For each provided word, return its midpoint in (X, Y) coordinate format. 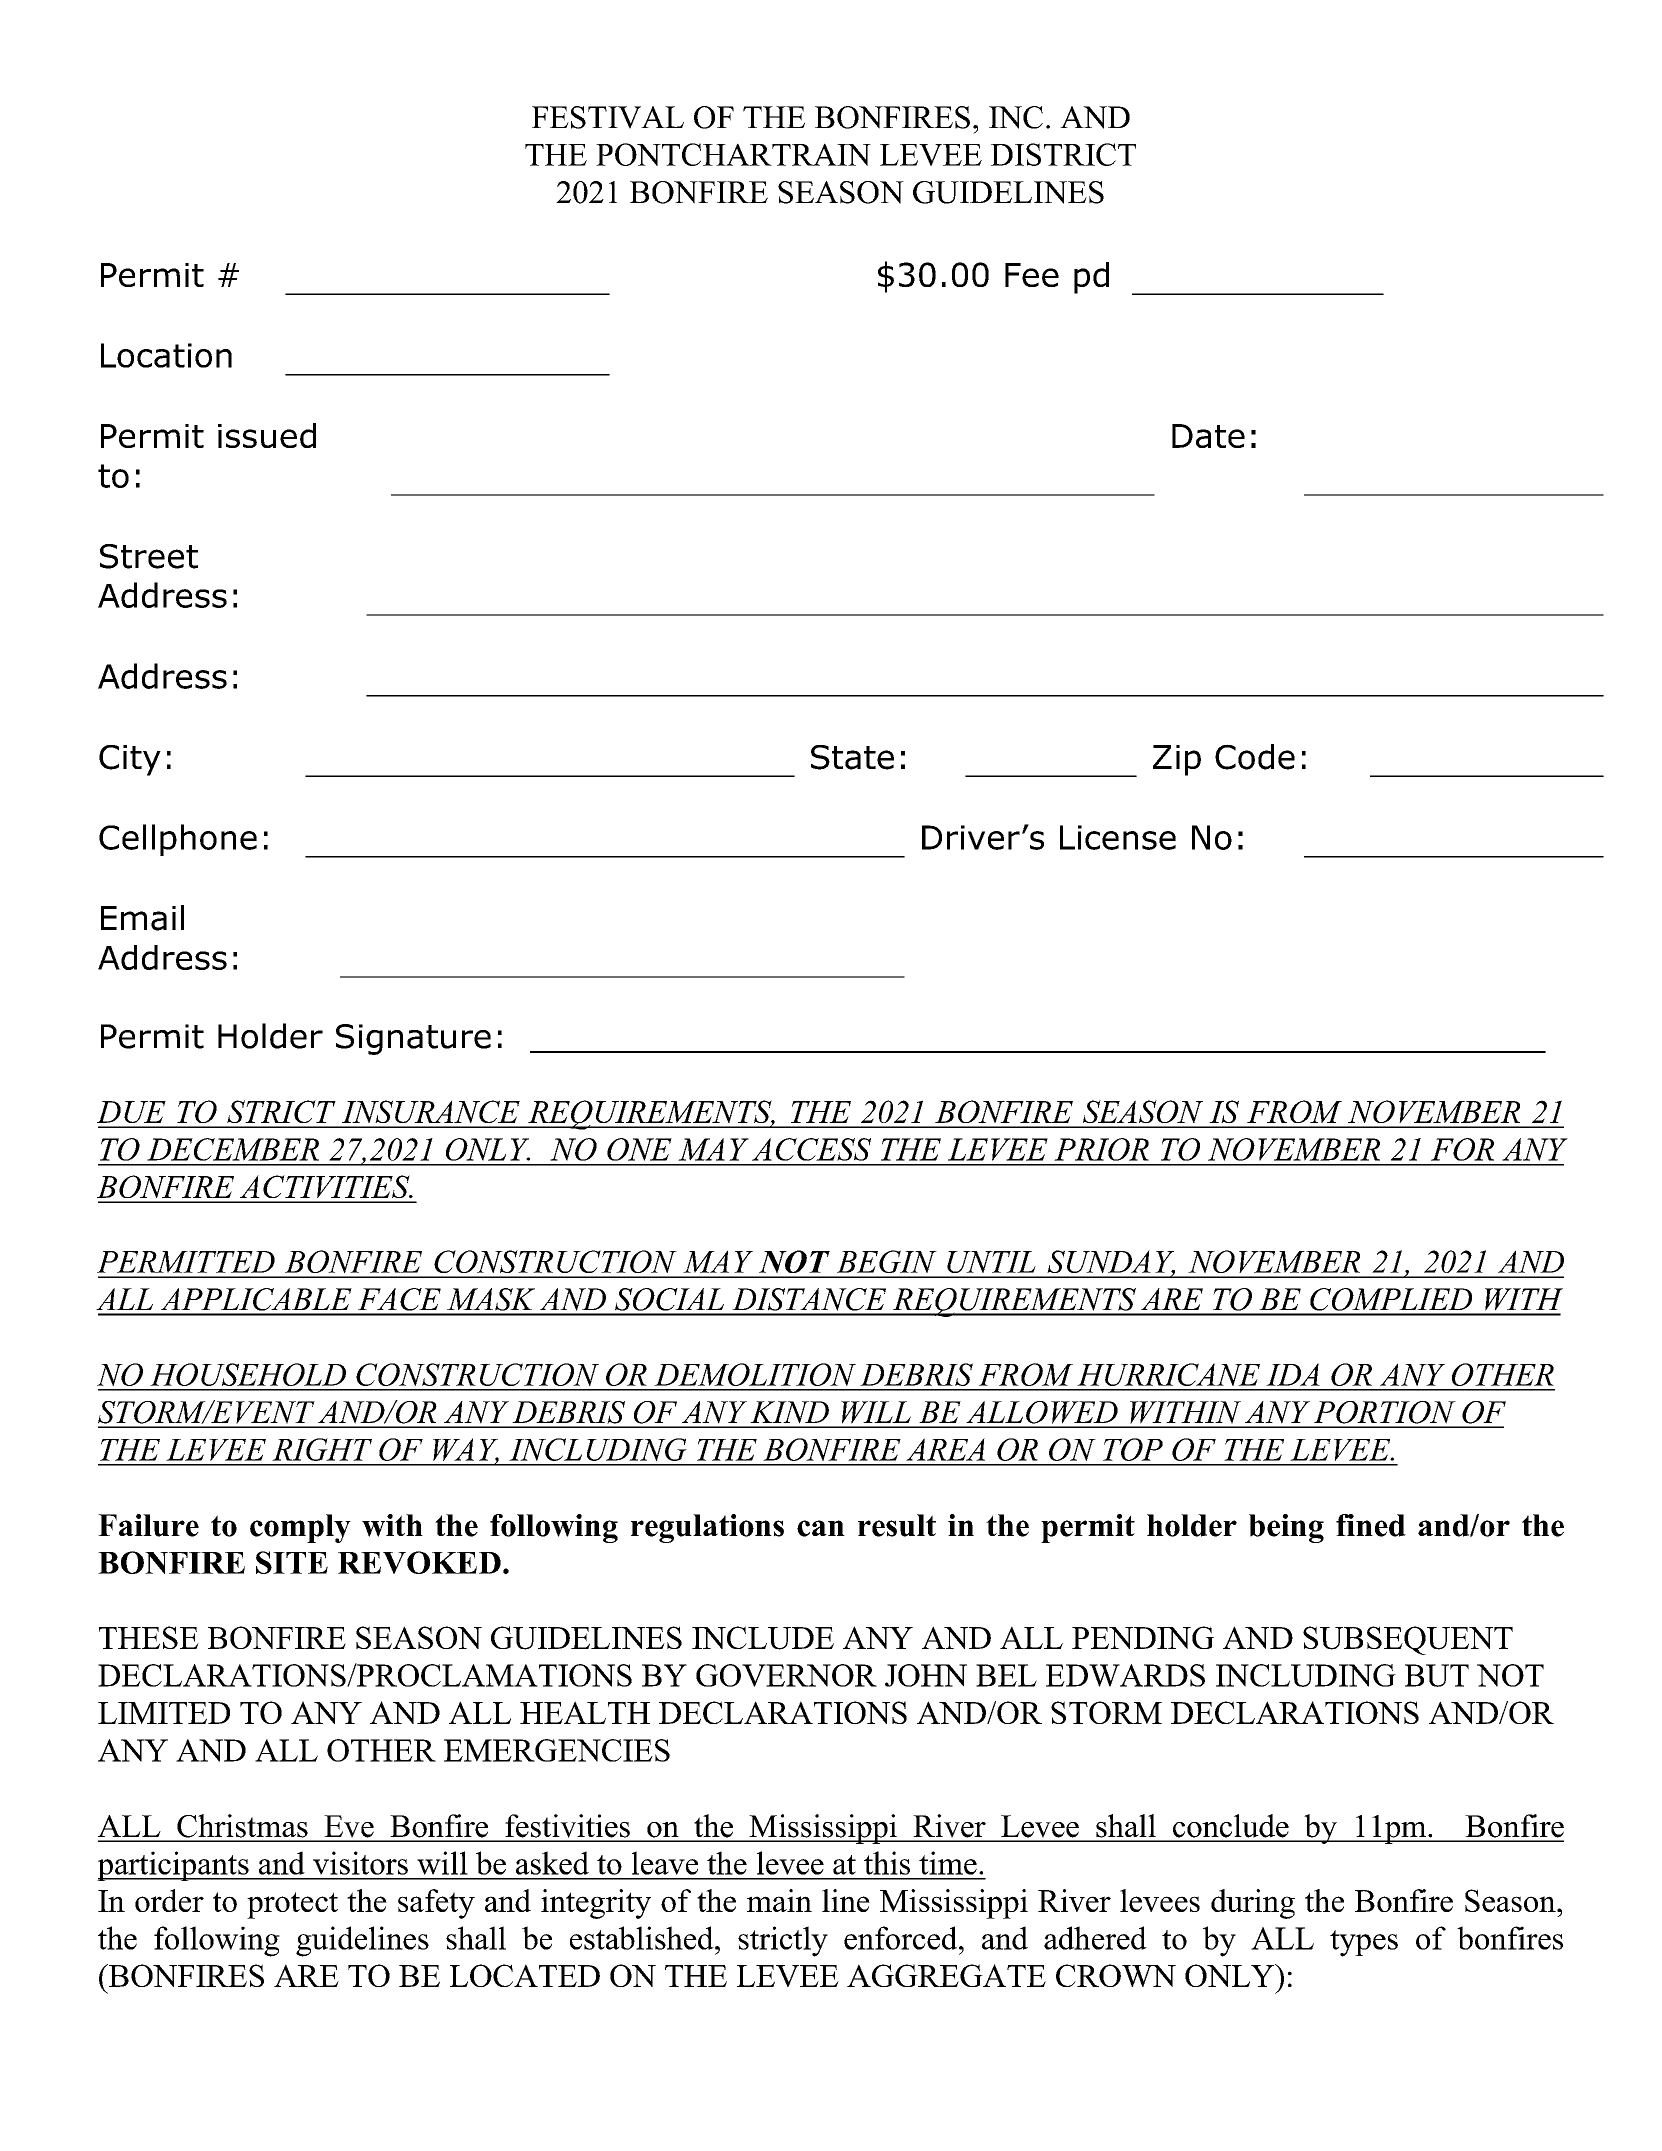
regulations (707, 1528)
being (1286, 1528)
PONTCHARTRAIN (733, 154)
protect (292, 1905)
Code (1255, 757)
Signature (413, 1039)
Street (149, 556)
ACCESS (811, 1149)
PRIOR (1101, 1149)
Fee (1032, 275)
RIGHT (322, 1449)
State (852, 757)
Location (166, 355)
